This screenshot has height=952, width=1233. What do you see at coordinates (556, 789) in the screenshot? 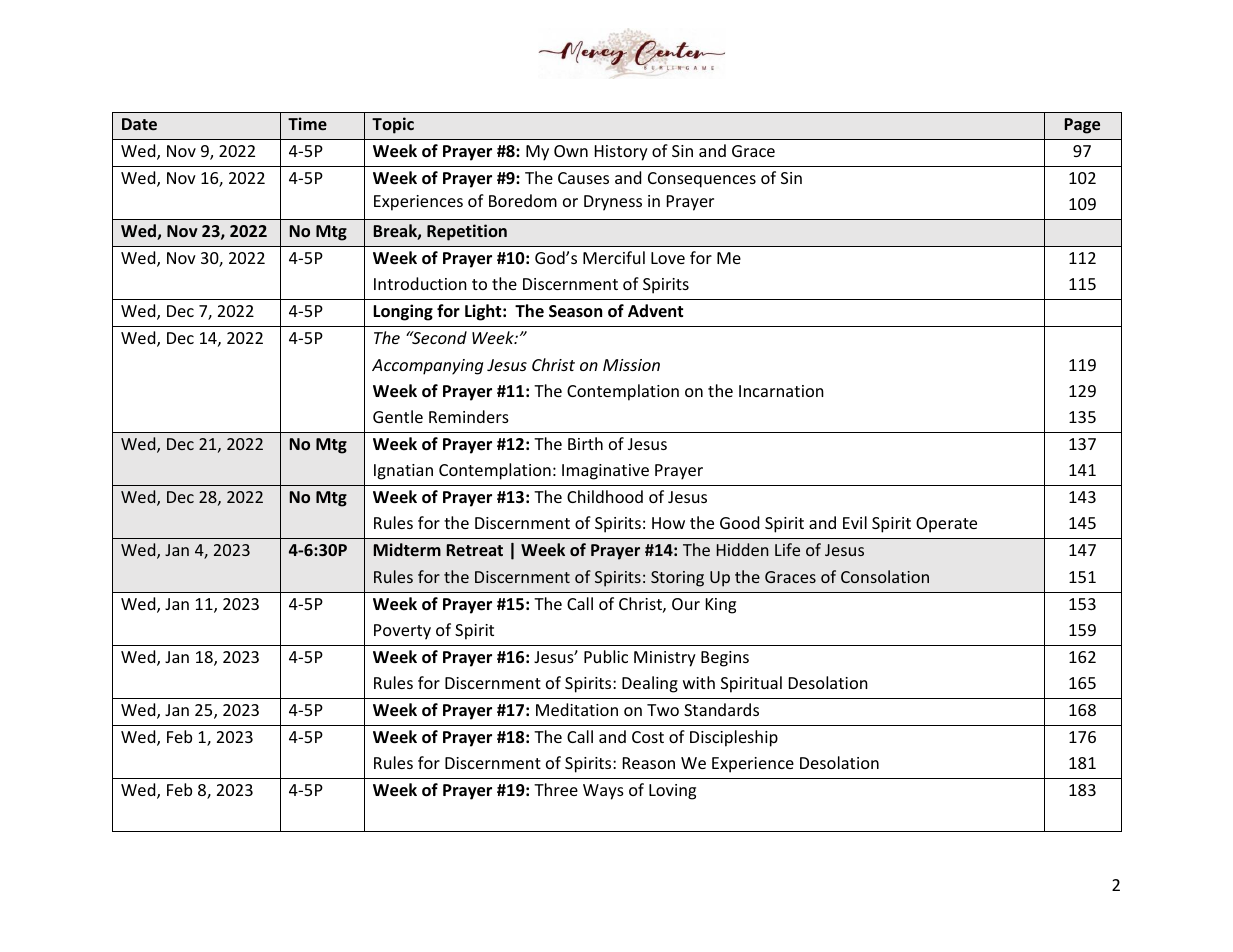
I see `Three` at bounding box center [556, 789].
